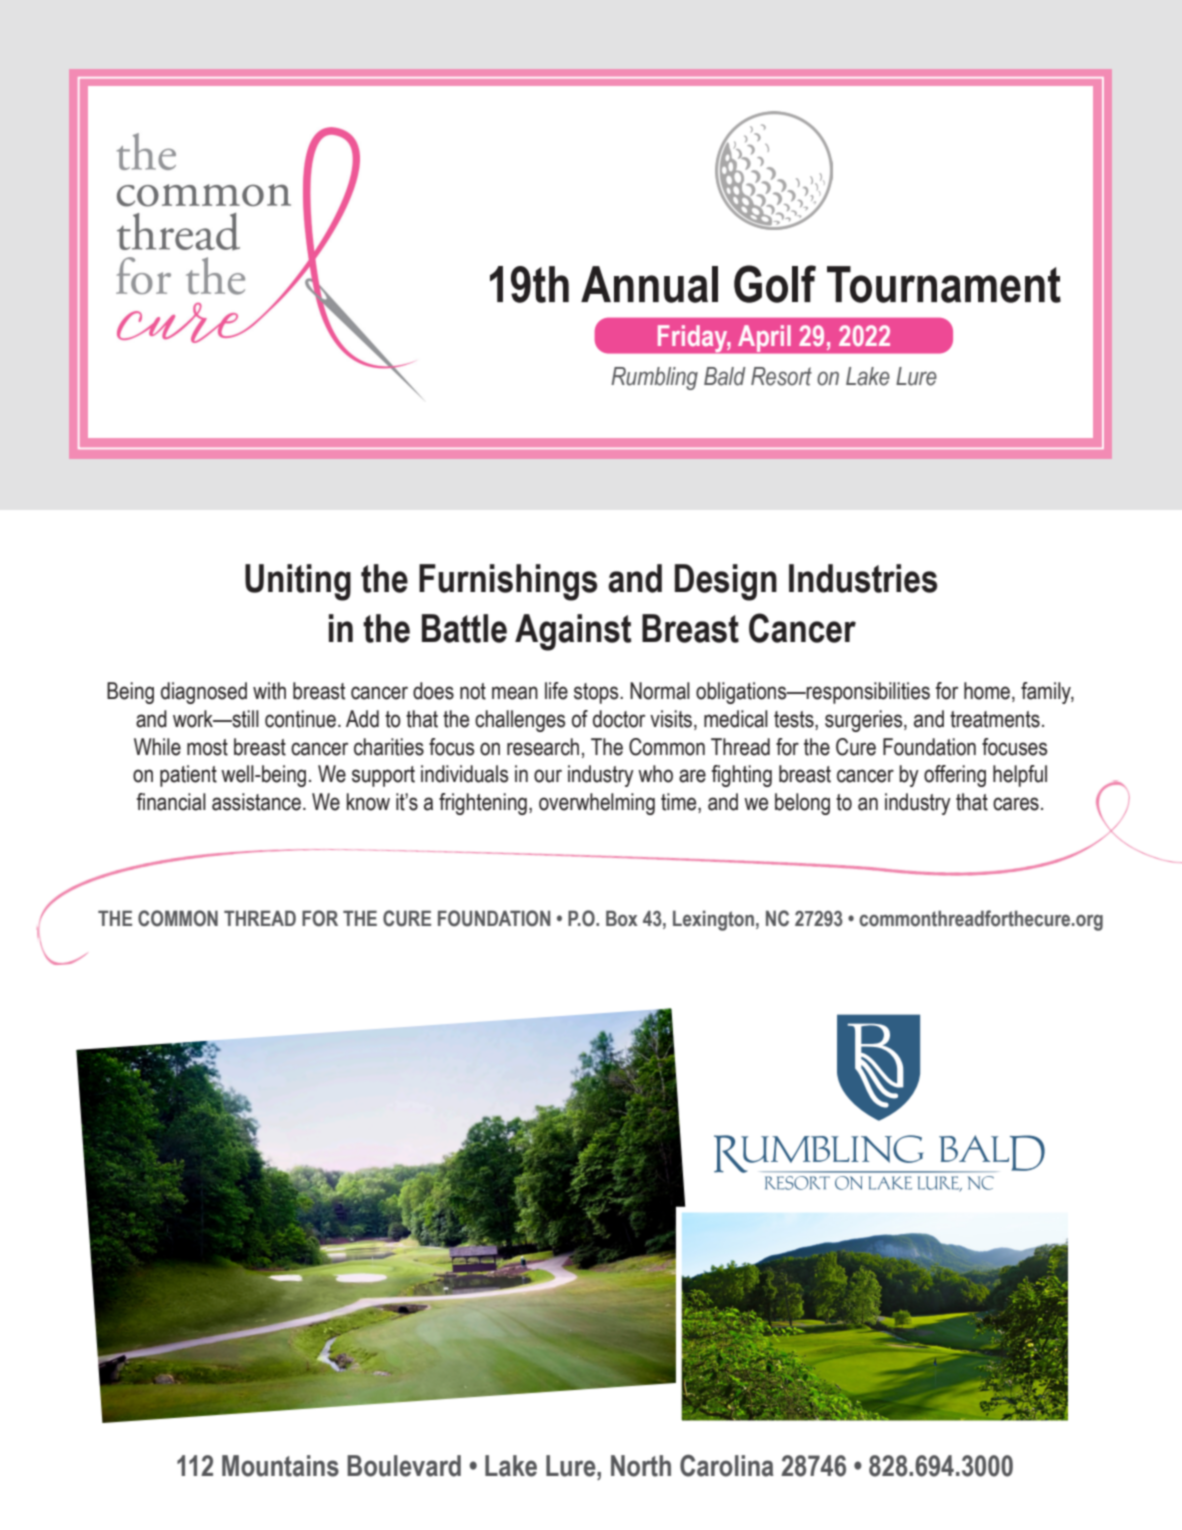  What do you see at coordinates (622, 918) in the screenshot?
I see `Box` at bounding box center [622, 918].
